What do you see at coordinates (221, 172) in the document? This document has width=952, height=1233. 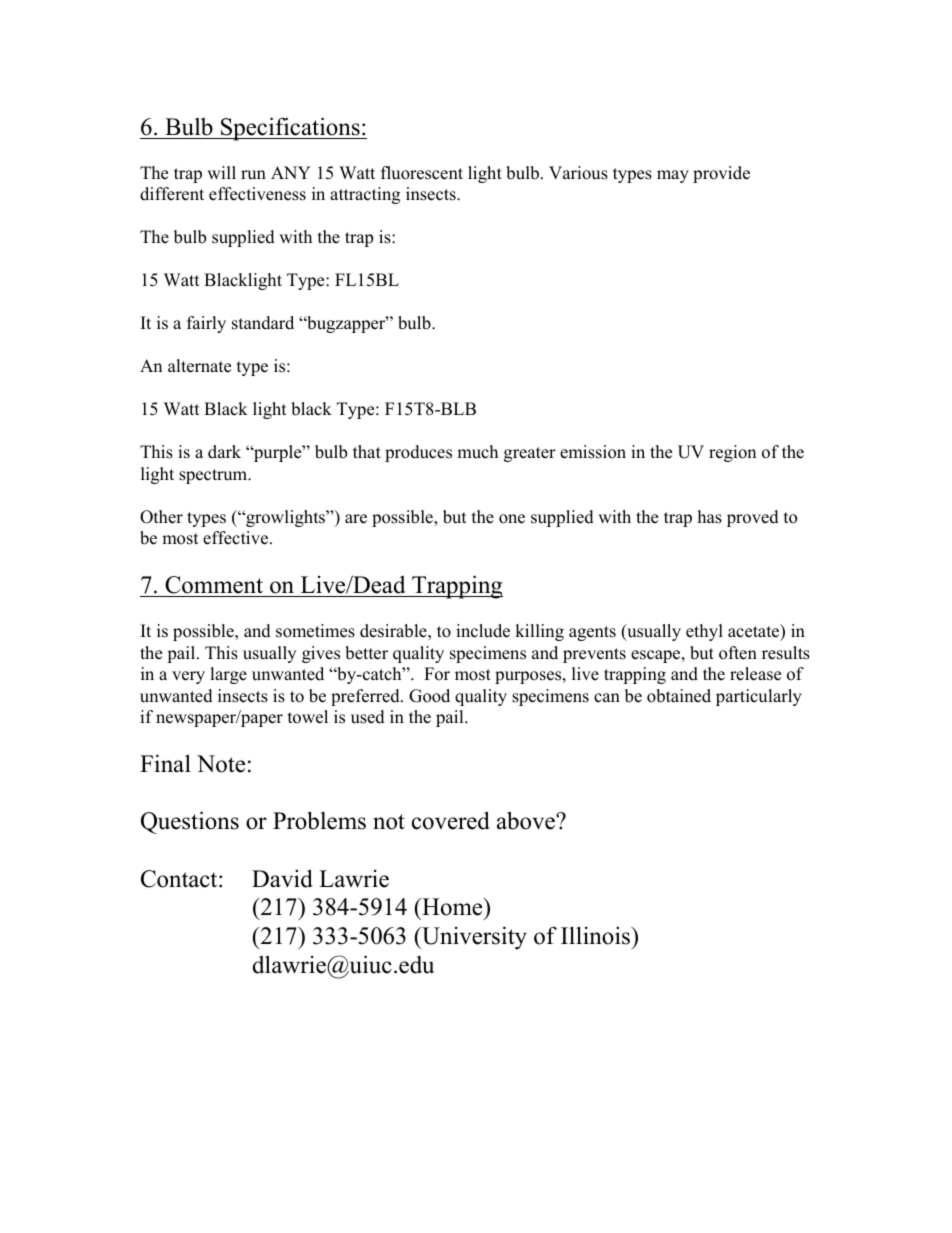 I see `will` at bounding box center [221, 172].
